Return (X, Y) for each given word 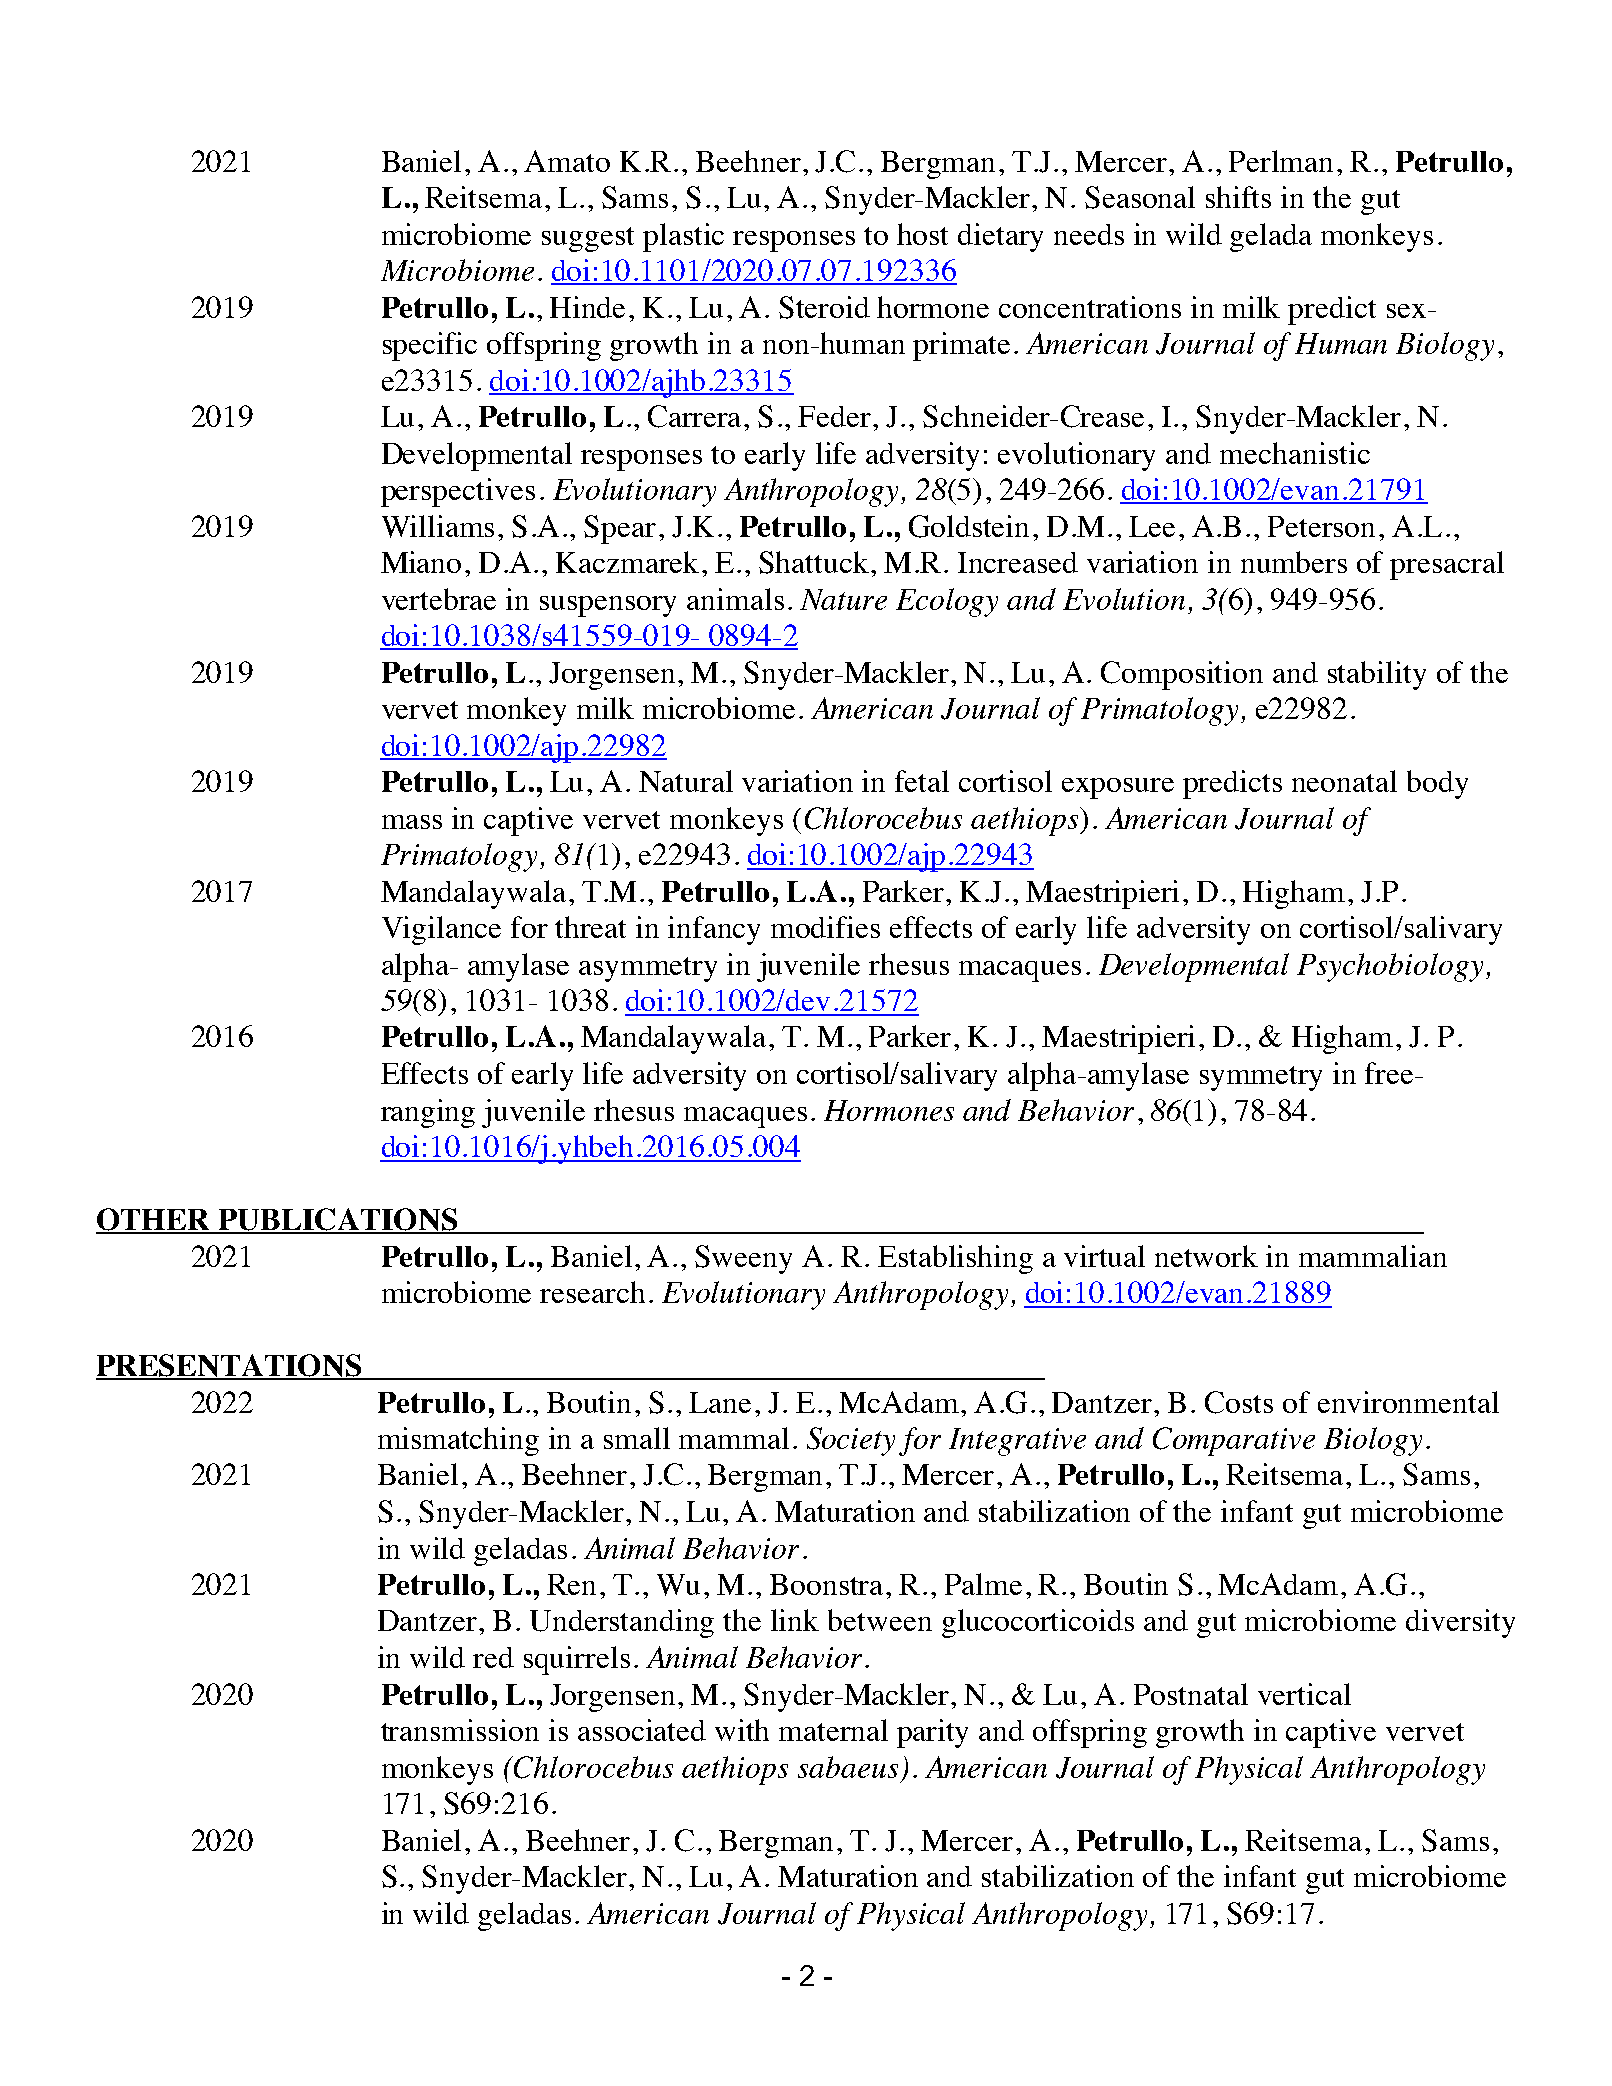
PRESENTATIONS (230, 1366)
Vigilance (441, 930)
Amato (567, 161)
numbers (1294, 562)
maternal (833, 1730)
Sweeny (743, 1259)
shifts (1238, 197)
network (1206, 1256)
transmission (460, 1730)
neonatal (1344, 781)
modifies (825, 927)
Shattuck (815, 562)
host (922, 234)
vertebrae (439, 599)
